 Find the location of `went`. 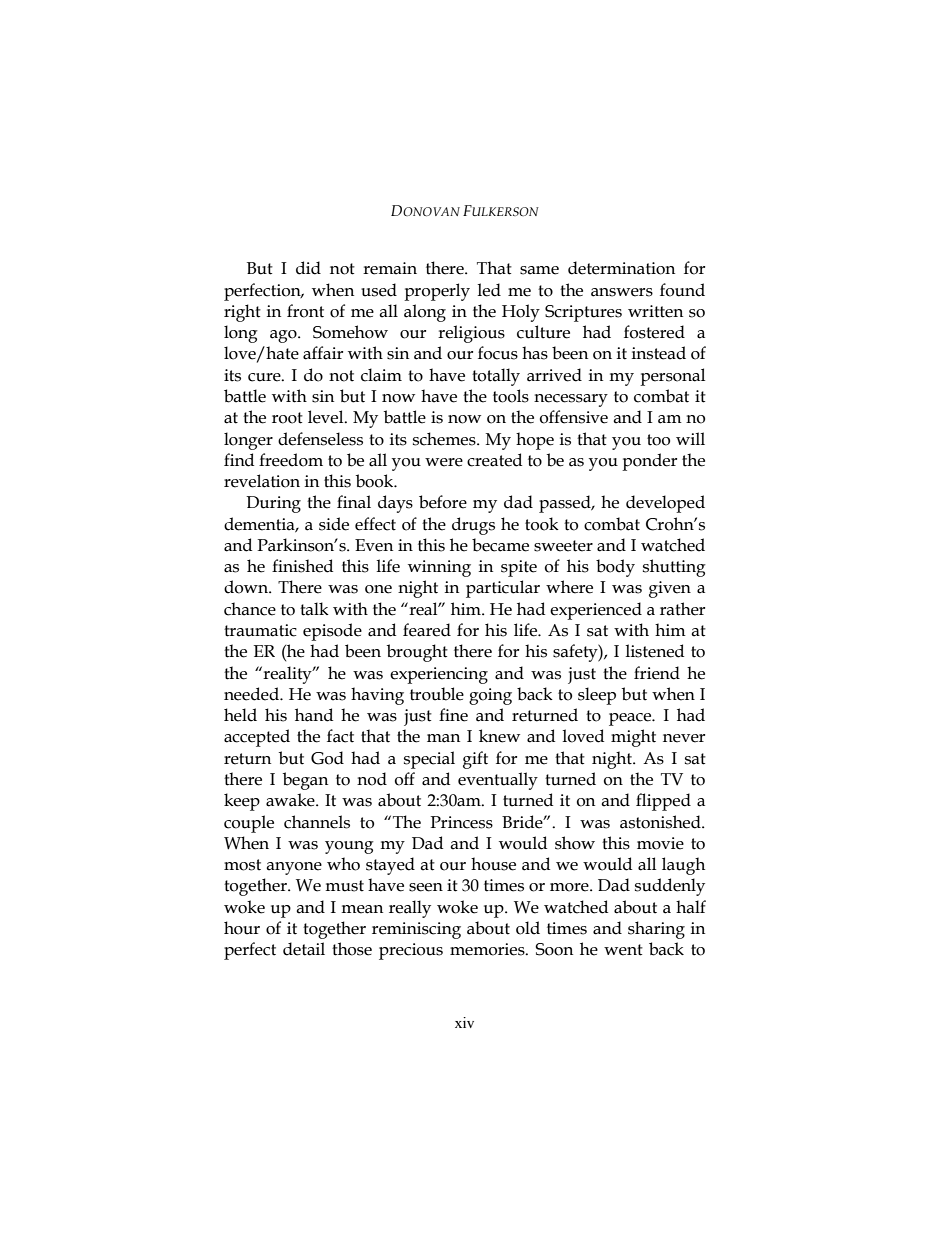

went is located at coordinates (623, 950).
